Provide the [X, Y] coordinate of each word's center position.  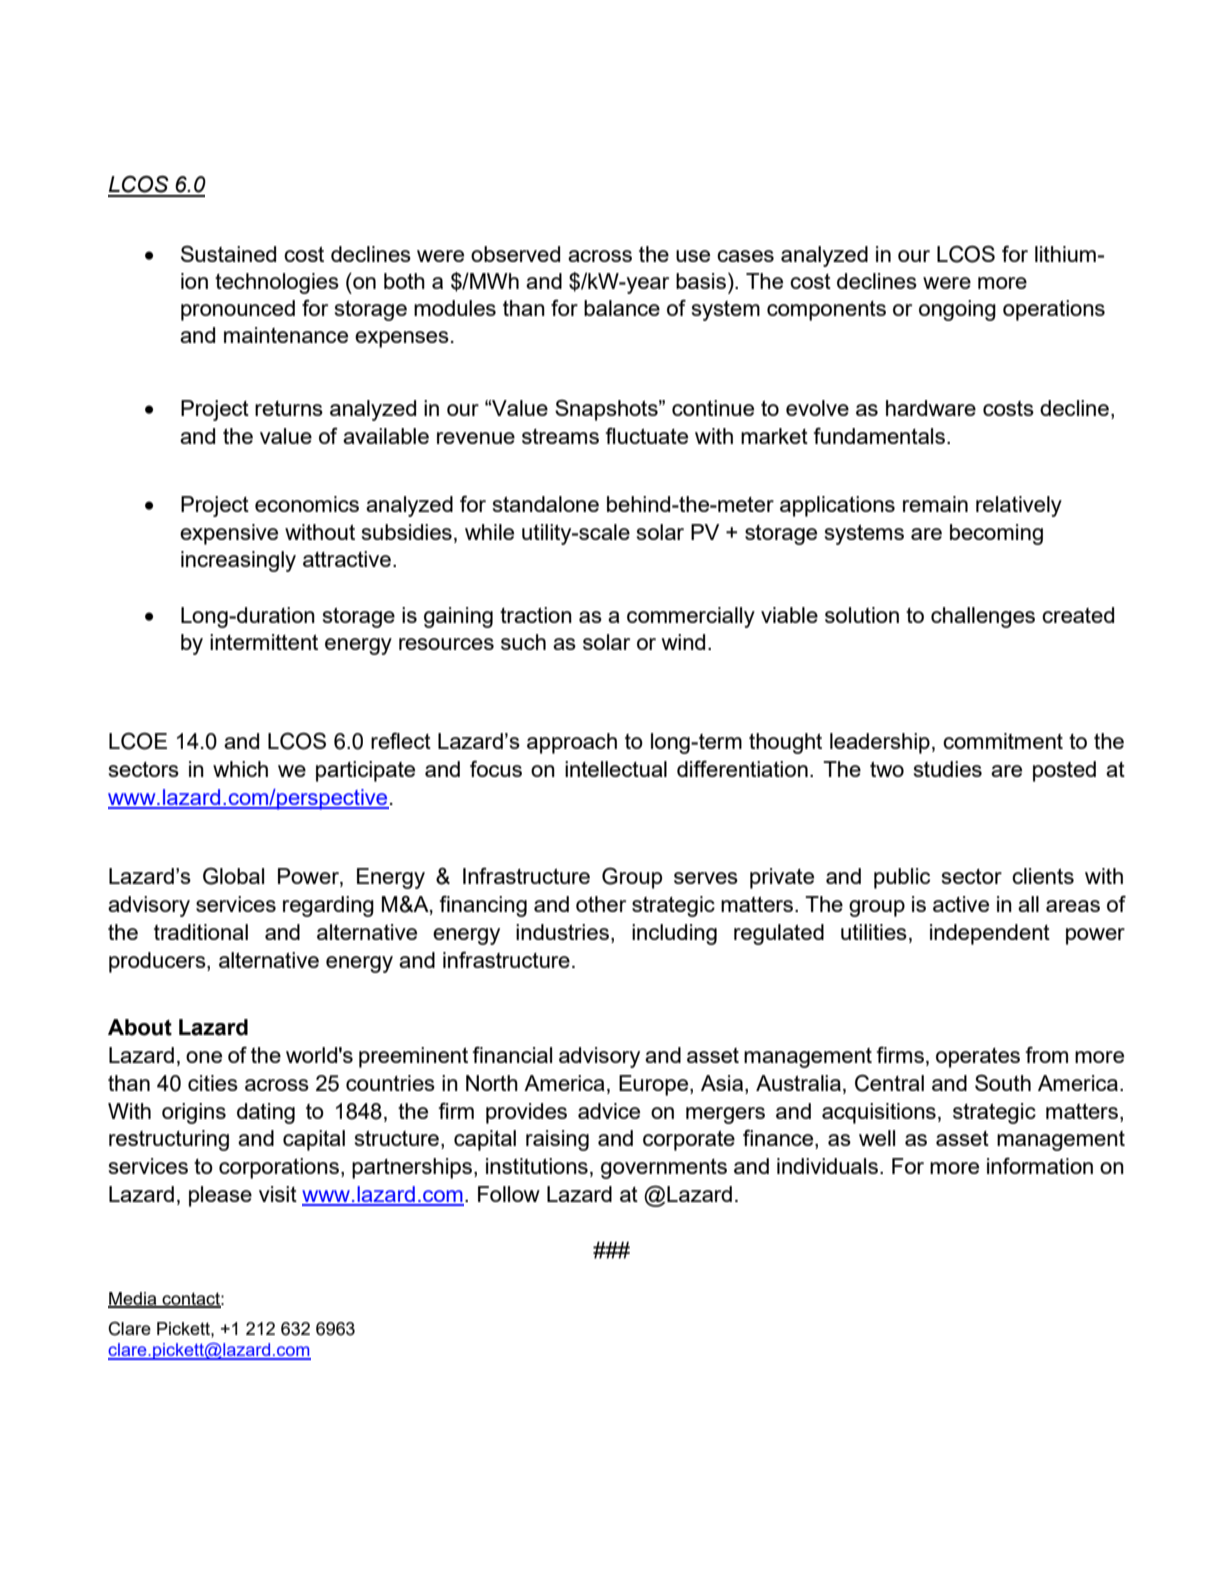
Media [133, 1299]
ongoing [957, 310]
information [1040, 1165]
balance [622, 308]
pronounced [238, 310]
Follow [509, 1194]
